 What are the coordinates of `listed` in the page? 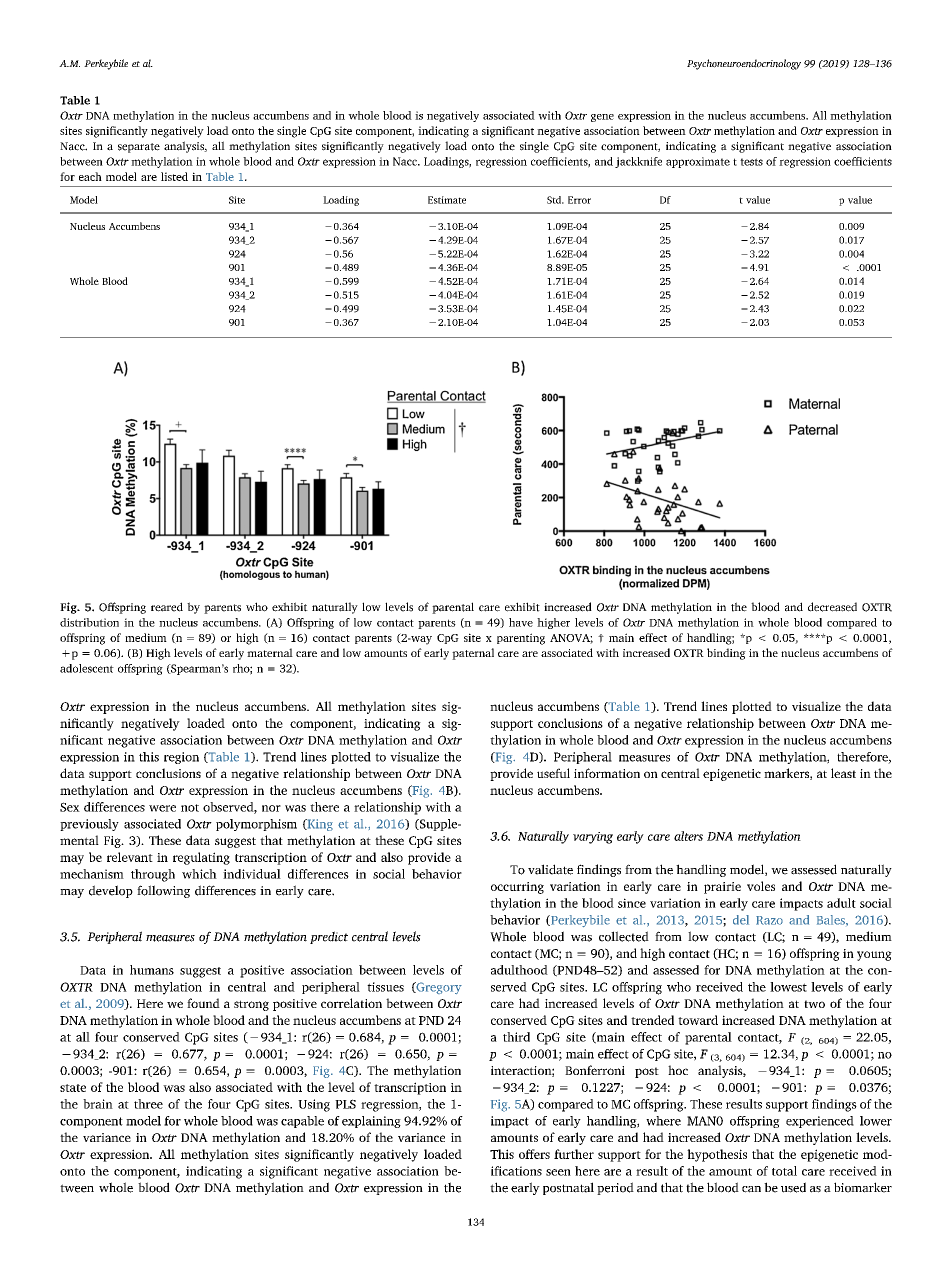 It's located at (174, 176).
